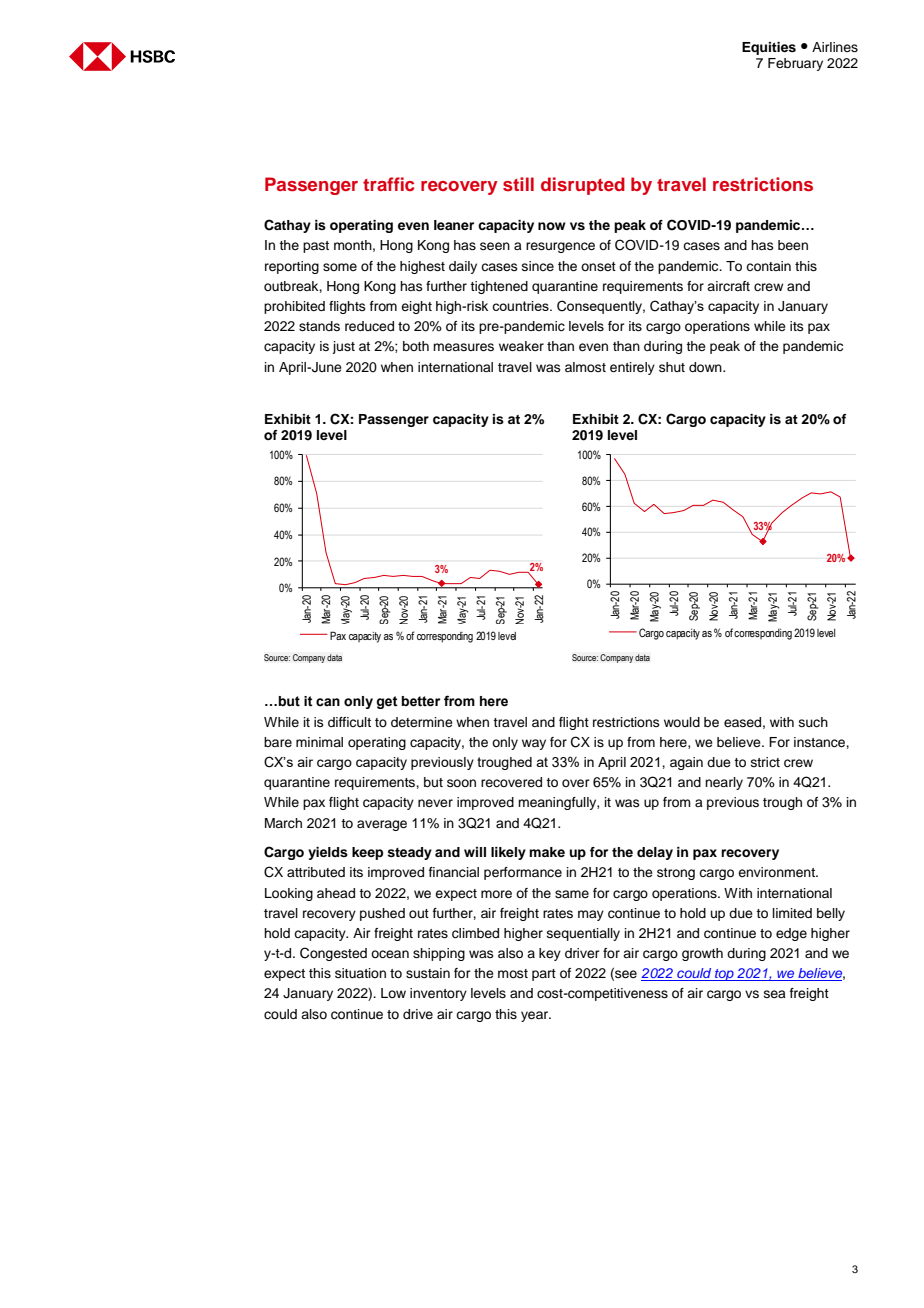 This page has height=1308, width=924. I want to click on just, so click(343, 347).
